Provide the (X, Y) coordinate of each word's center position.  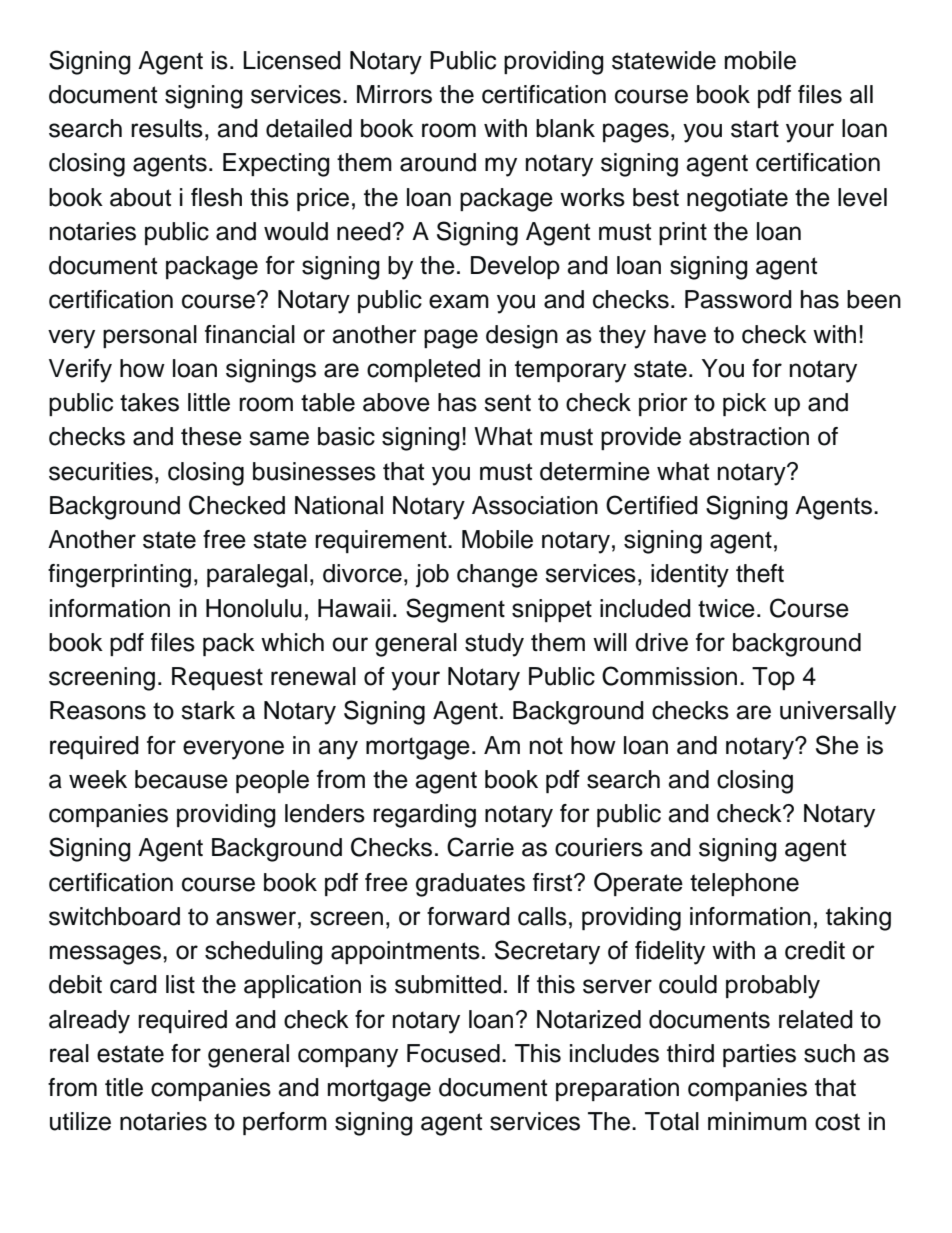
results (167, 128)
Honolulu (254, 608)
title (124, 1087)
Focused (453, 1053)
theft (760, 573)
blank (565, 128)
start (755, 129)
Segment (455, 610)
